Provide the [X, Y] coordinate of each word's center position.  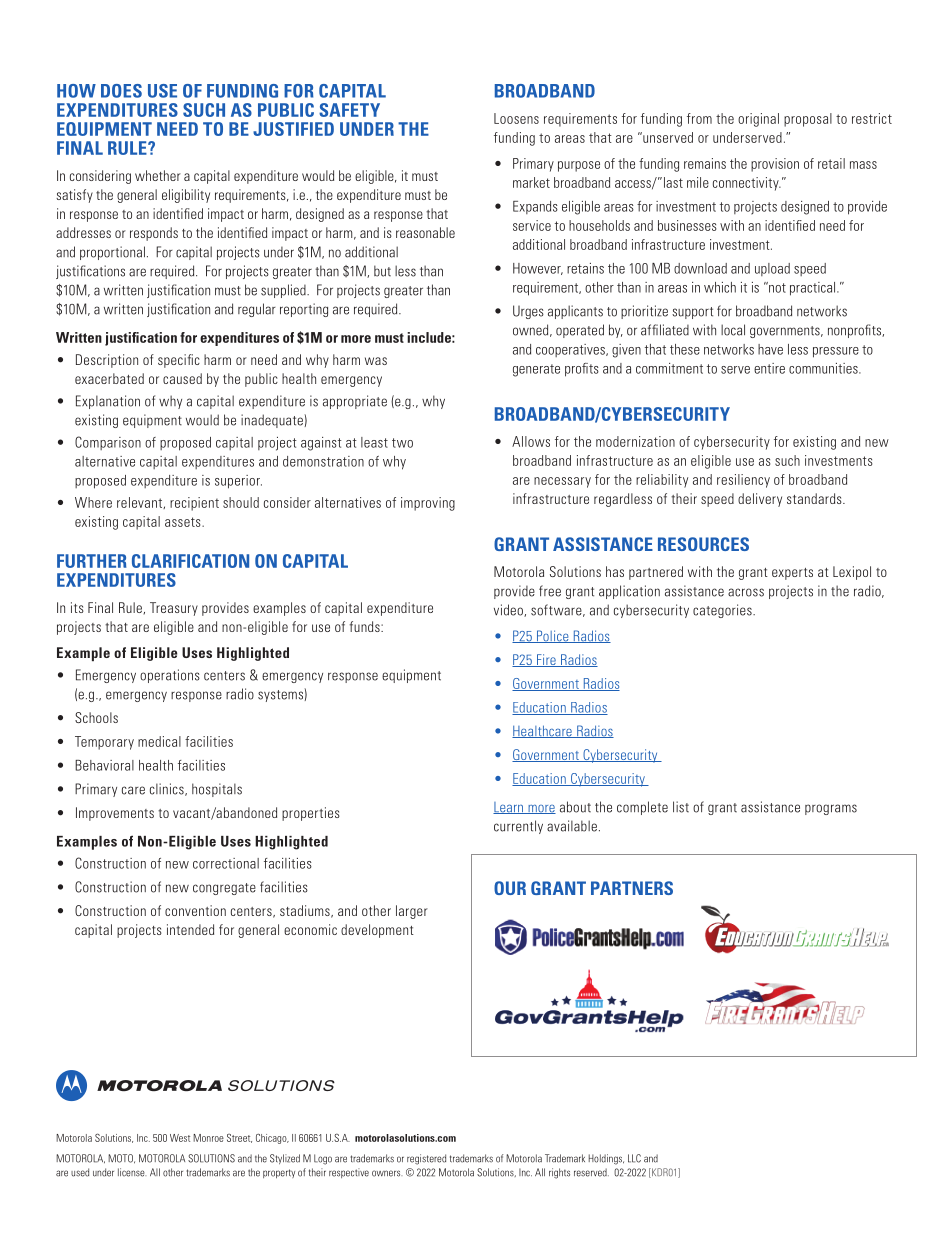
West [180, 1138]
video [509, 610]
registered [426, 1159]
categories [723, 611]
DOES [121, 91]
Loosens [516, 118]
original [758, 120]
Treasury [174, 609]
